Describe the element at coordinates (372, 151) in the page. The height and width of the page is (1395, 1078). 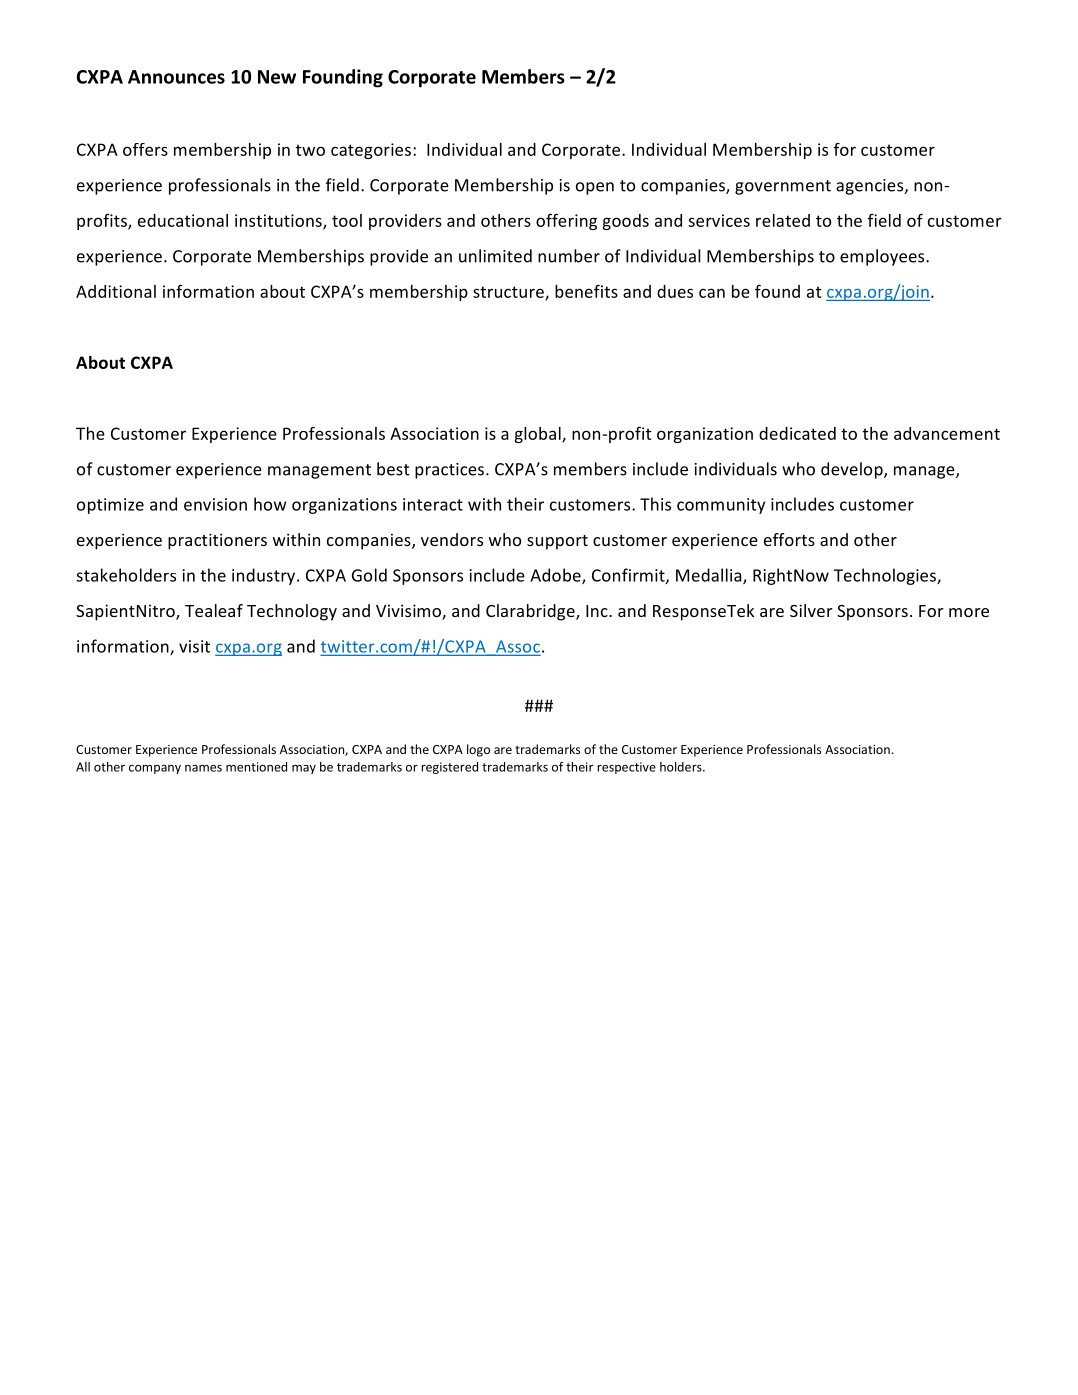
I see `categories` at that location.
